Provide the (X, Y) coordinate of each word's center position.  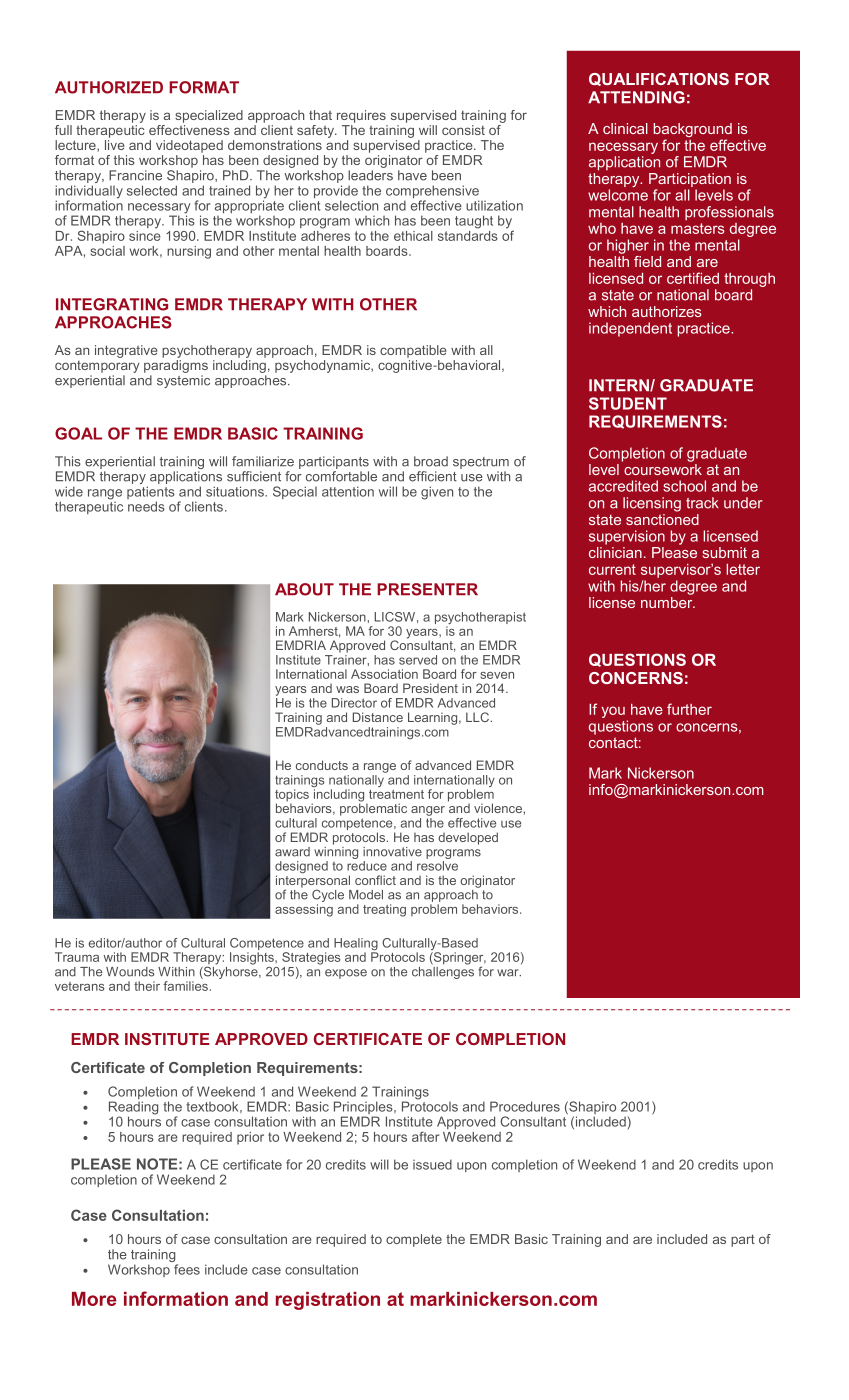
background (693, 131)
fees (187, 1269)
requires (361, 116)
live (115, 145)
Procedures (525, 1106)
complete (414, 1240)
